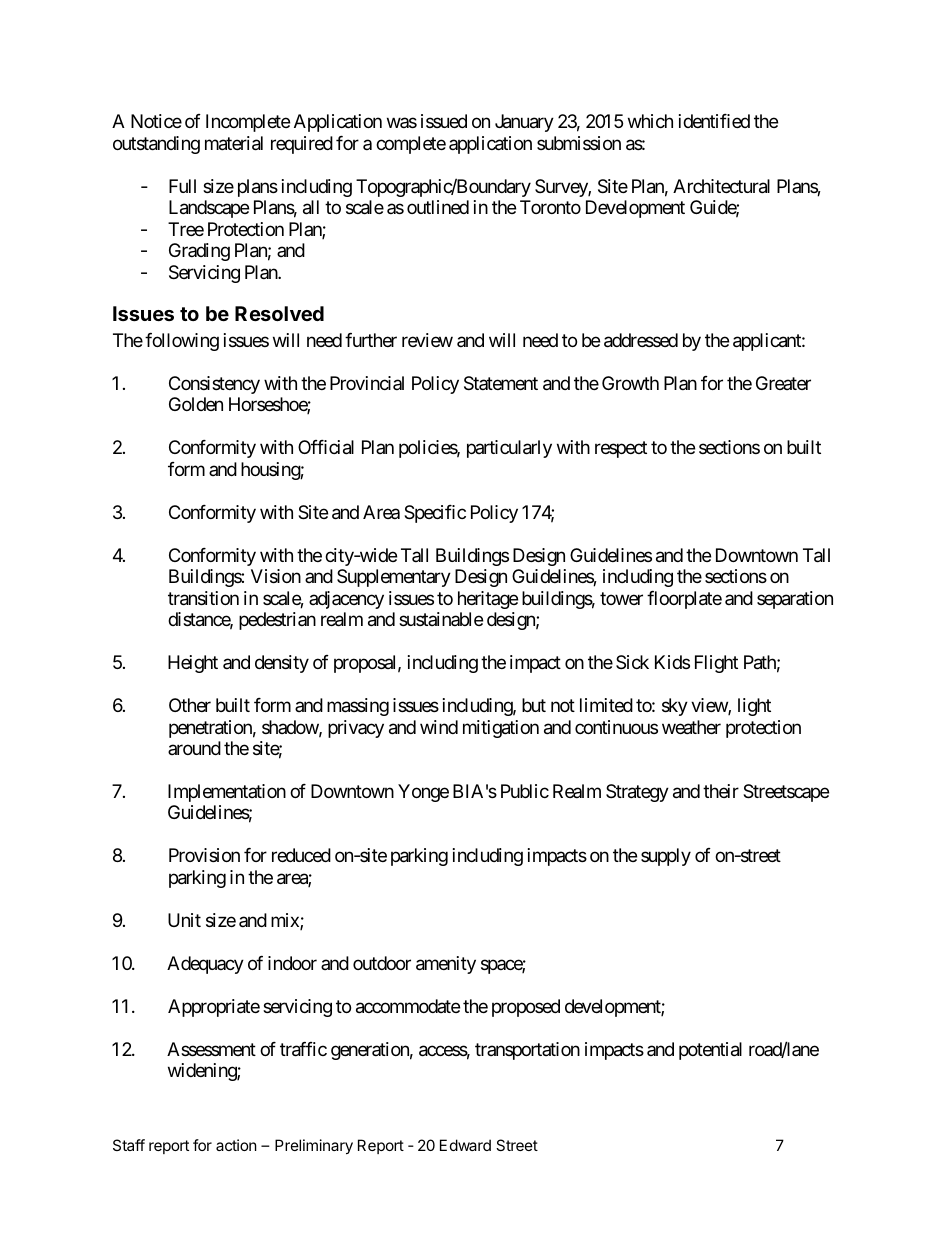  I want to click on issued, so click(444, 121).
